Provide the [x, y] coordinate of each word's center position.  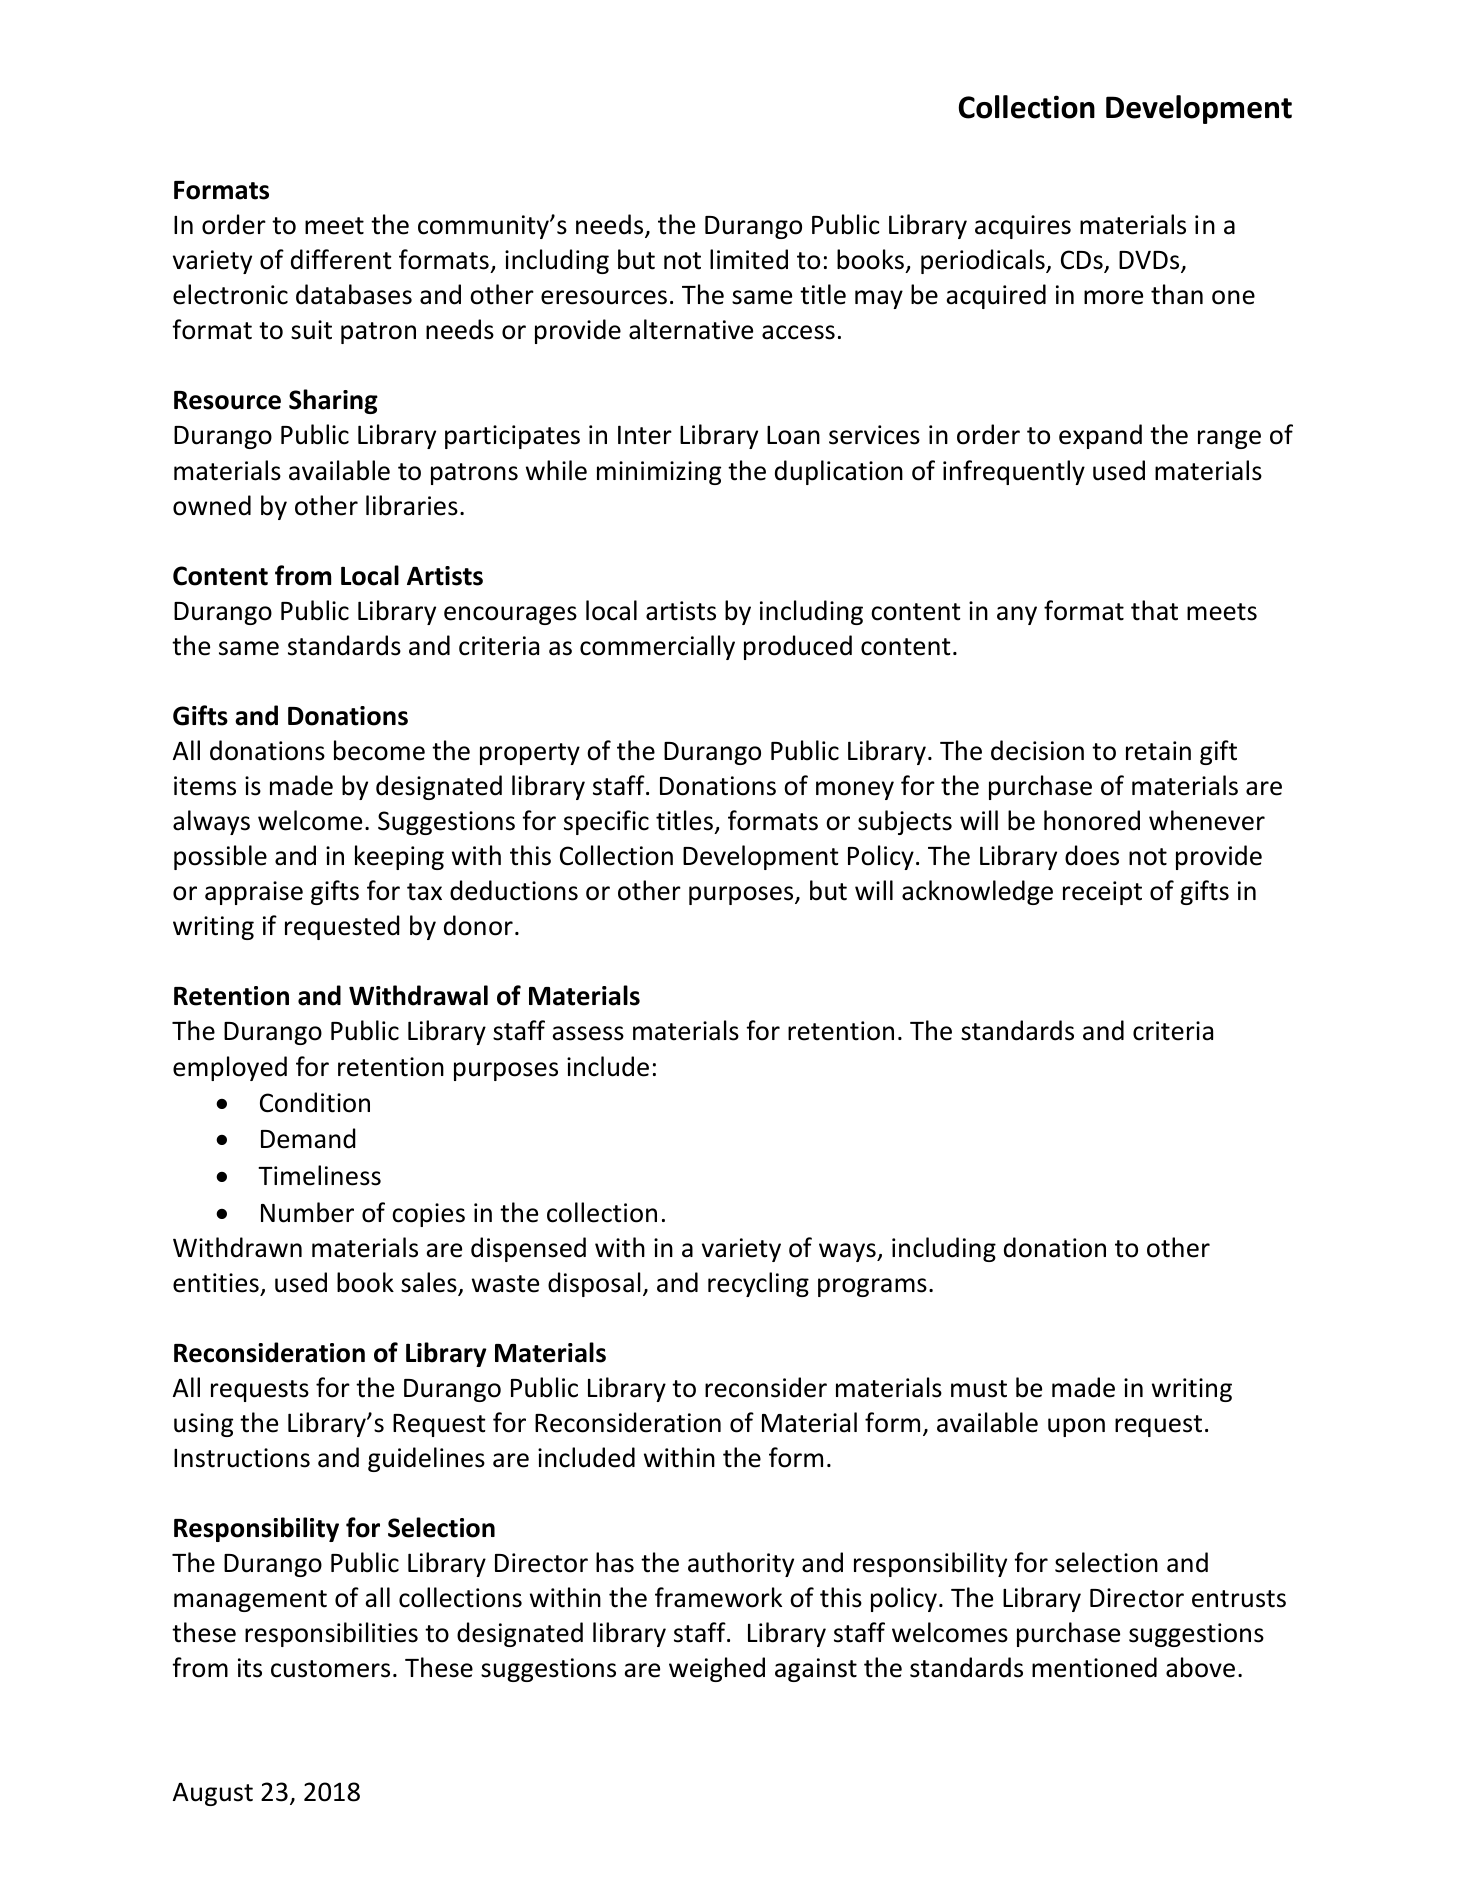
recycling [758, 1284]
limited [749, 259]
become [379, 750]
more [1113, 297]
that [1154, 610]
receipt [1102, 893]
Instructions [242, 1458]
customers [330, 1669]
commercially [657, 647]
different [341, 259]
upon [1076, 1427]
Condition [315, 1102]
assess [588, 1033]
